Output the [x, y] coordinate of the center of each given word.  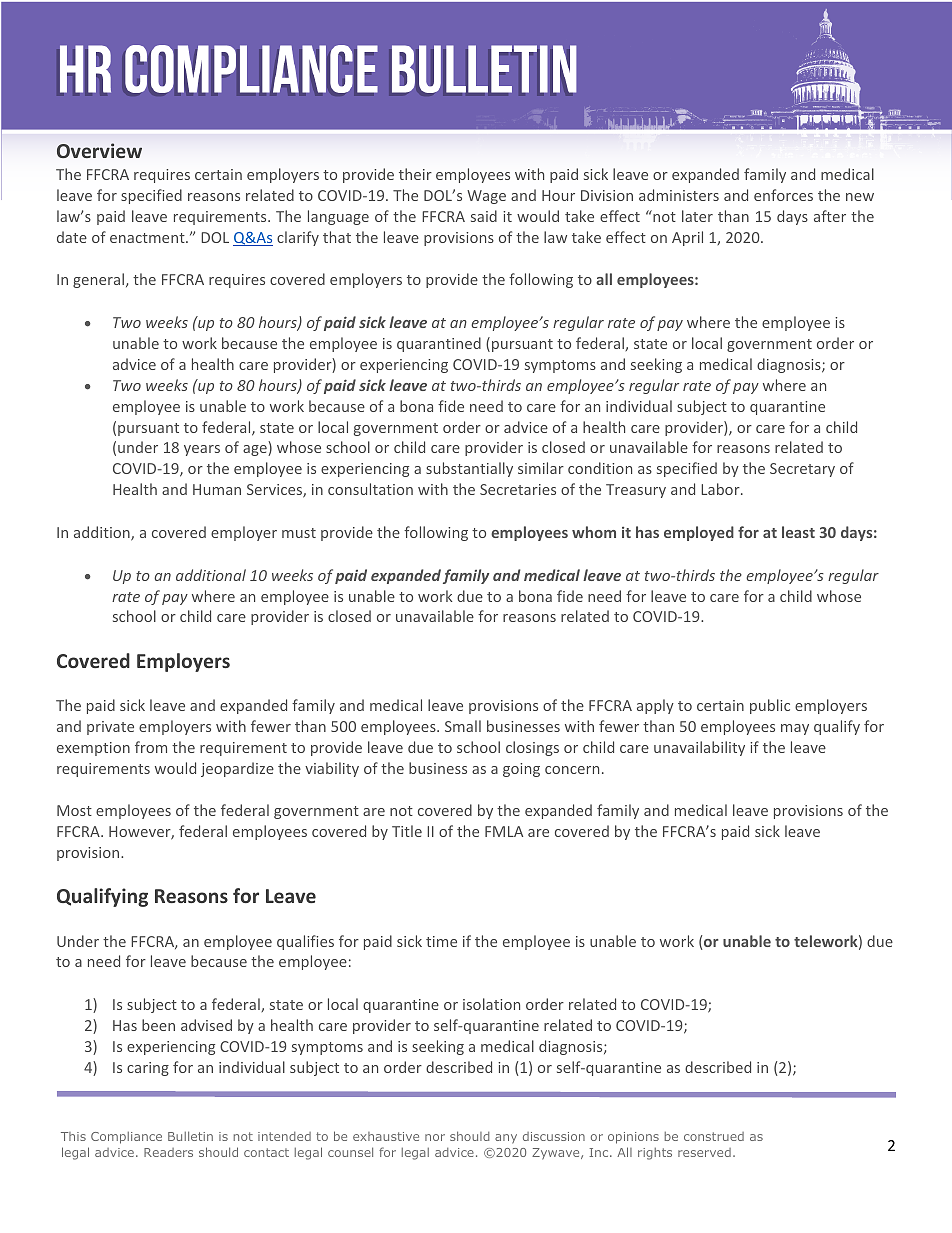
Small [463, 726]
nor [435, 1137]
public [770, 706]
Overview [99, 150]
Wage [486, 197]
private [110, 728]
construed [714, 1136]
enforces [783, 195]
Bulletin [190, 1136]
